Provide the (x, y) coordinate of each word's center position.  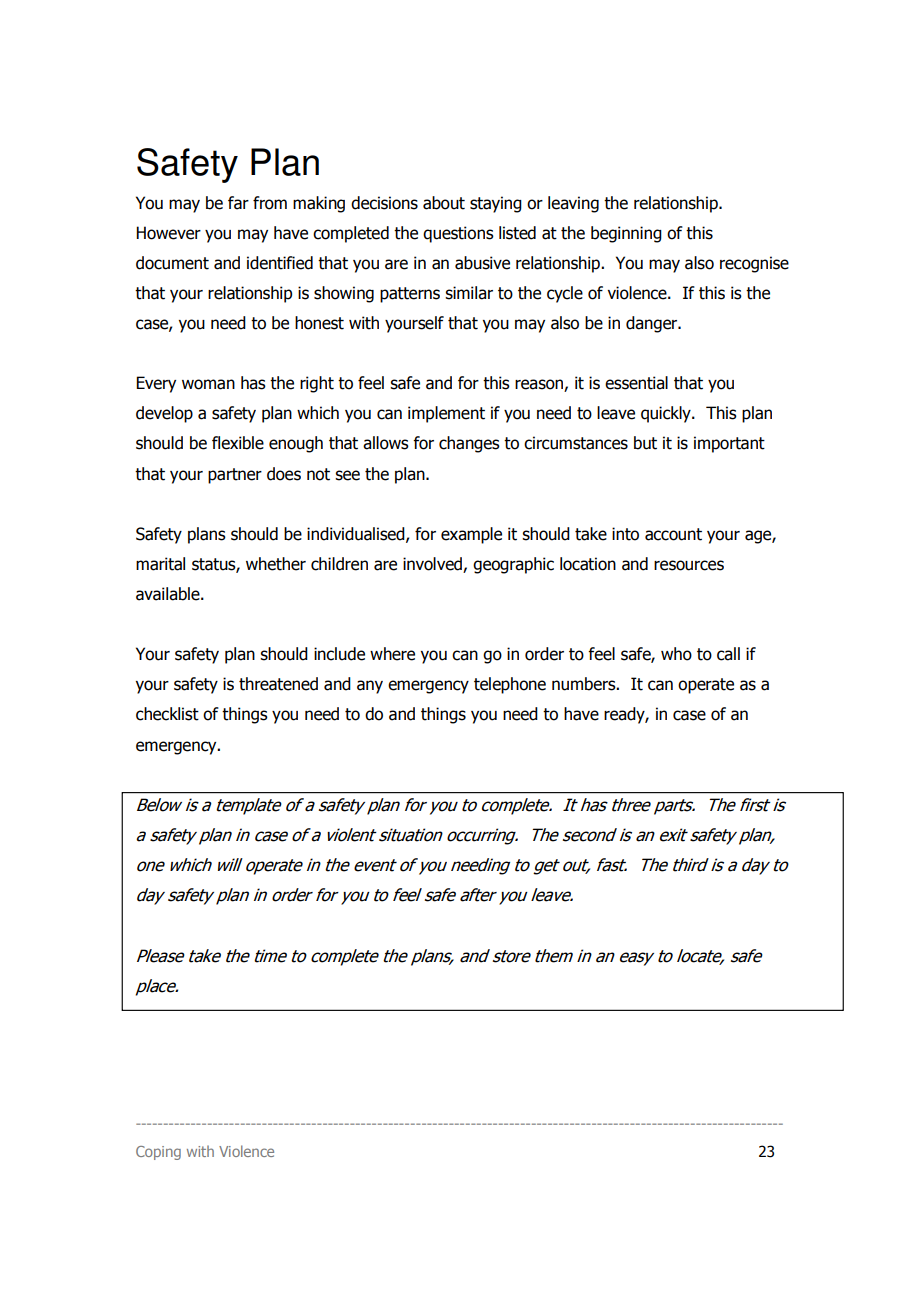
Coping (158, 1153)
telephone (510, 685)
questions (458, 234)
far (238, 203)
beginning (626, 234)
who (676, 654)
